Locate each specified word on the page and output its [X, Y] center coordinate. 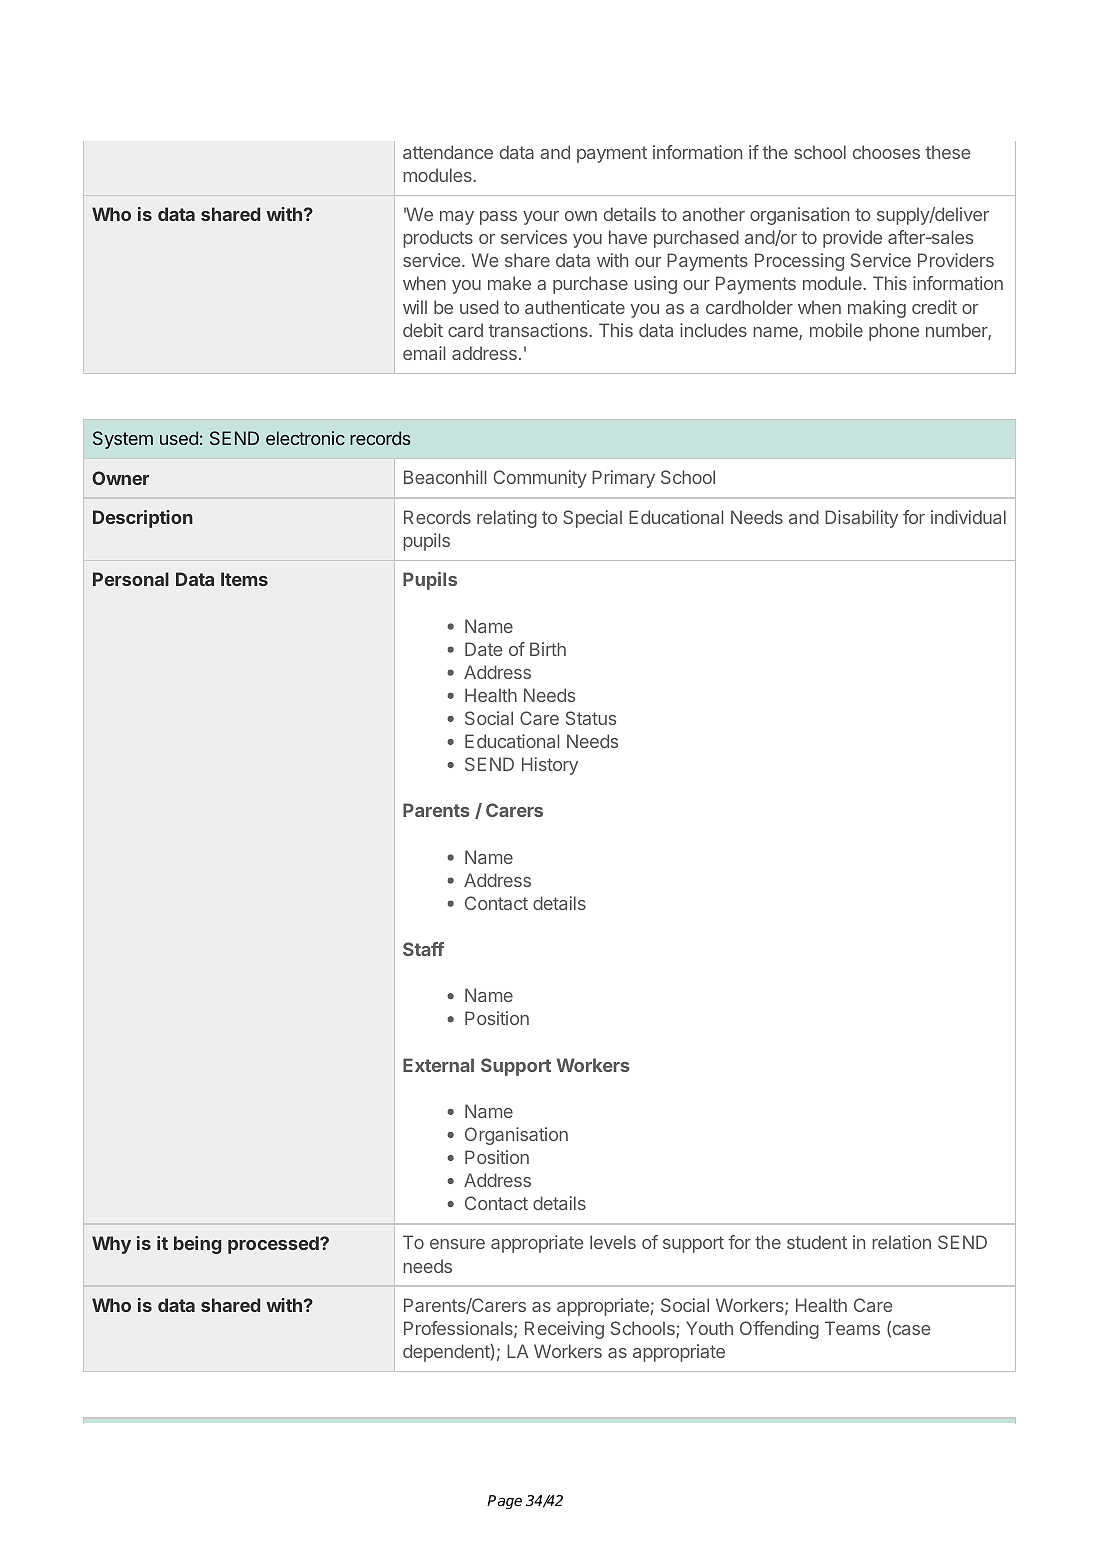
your [541, 218]
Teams [852, 1328]
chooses [886, 152]
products [438, 239]
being [198, 1245]
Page [504, 1502]
